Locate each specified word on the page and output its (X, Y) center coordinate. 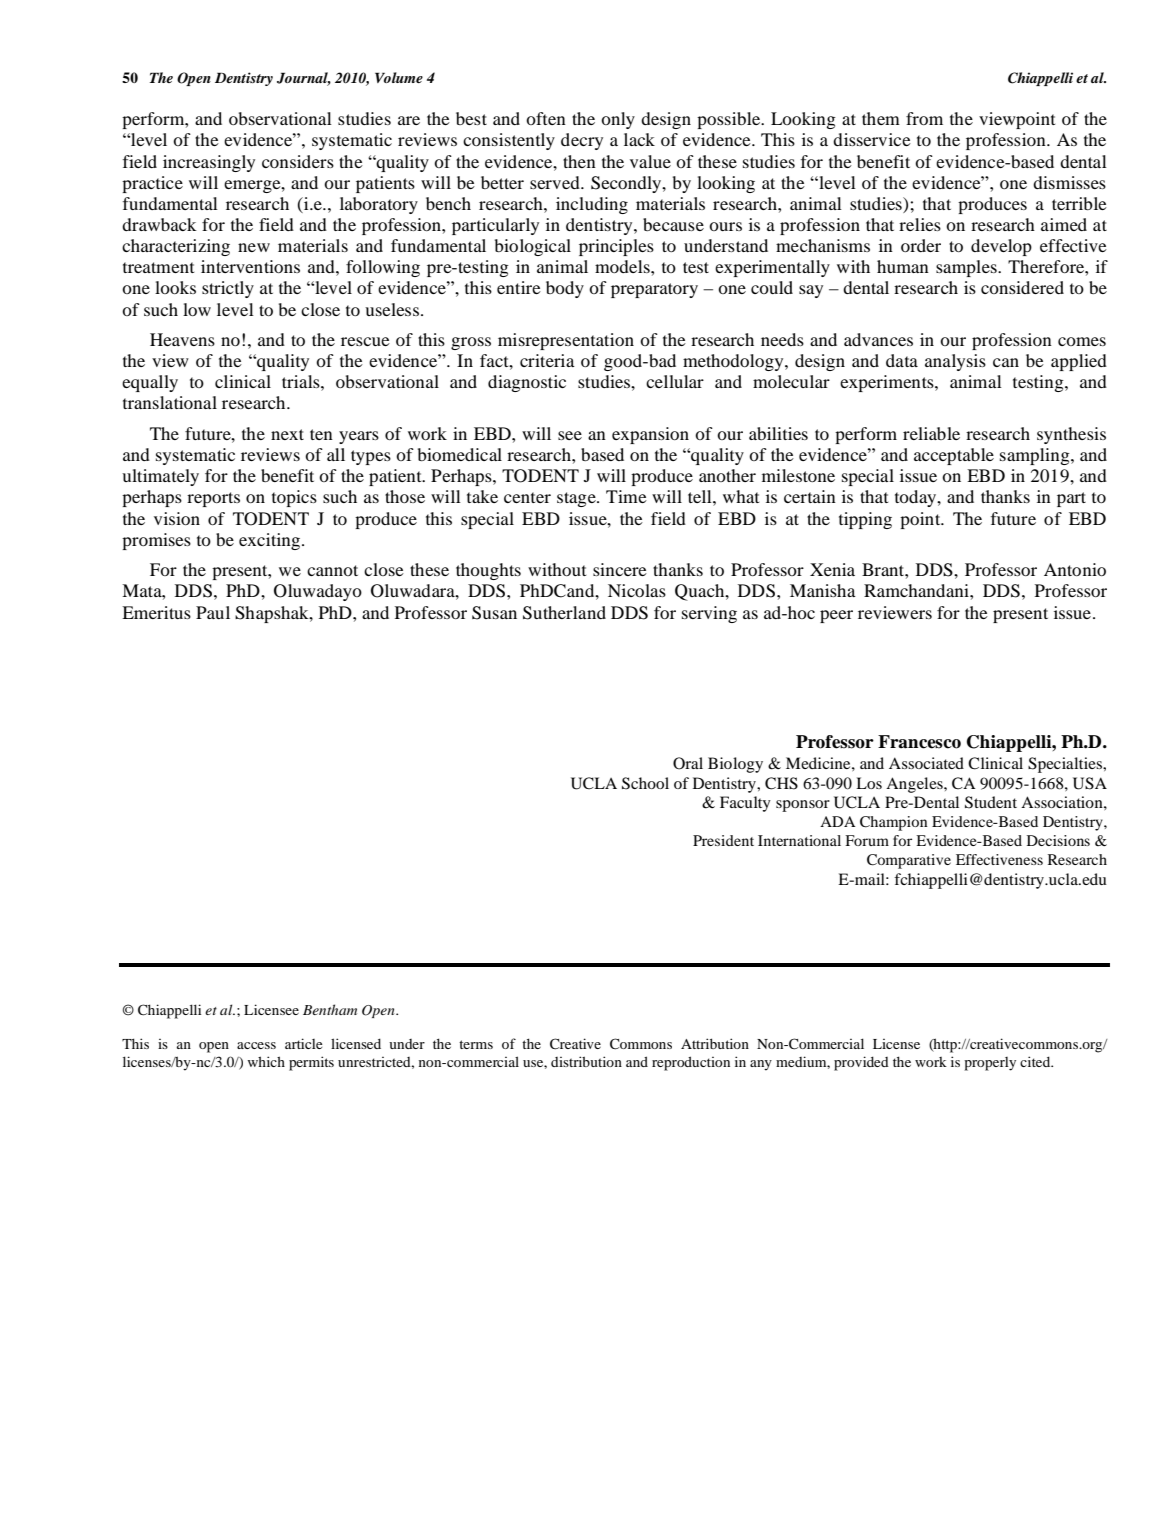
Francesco (919, 742)
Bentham (330, 1009)
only (618, 120)
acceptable (954, 456)
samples (967, 268)
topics (294, 498)
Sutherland (564, 613)
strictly (228, 289)
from (924, 118)
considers (298, 161)
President (723, 840)
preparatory (654, 290)
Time (626, 496)
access (256, 1045)
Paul (213, 612)
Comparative (909, 861)
